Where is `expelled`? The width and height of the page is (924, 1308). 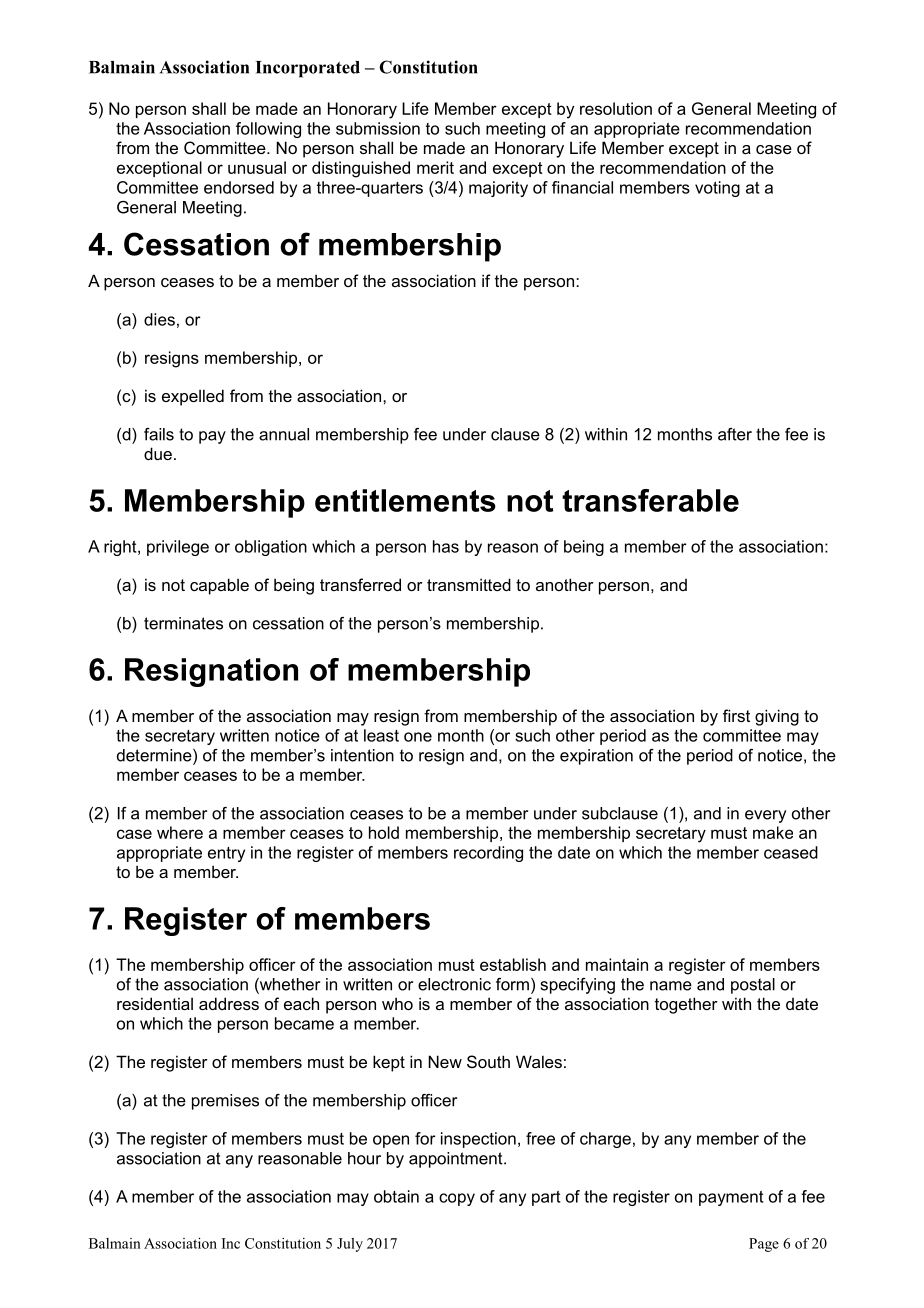 expelled is located at coordinates (193, 397).
